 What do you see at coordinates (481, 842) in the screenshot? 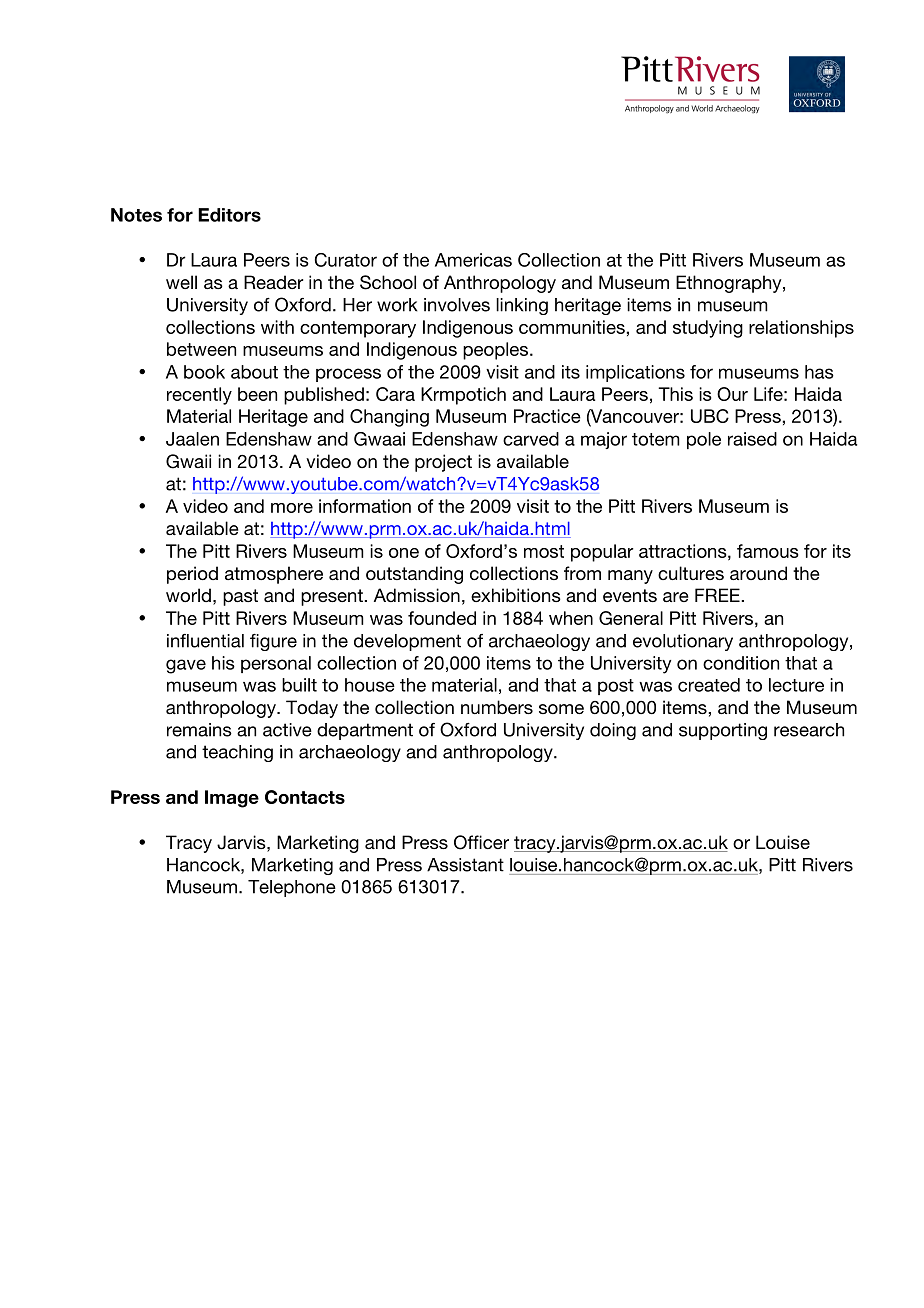
I see `Officer` at bounding box center [481, 842].
